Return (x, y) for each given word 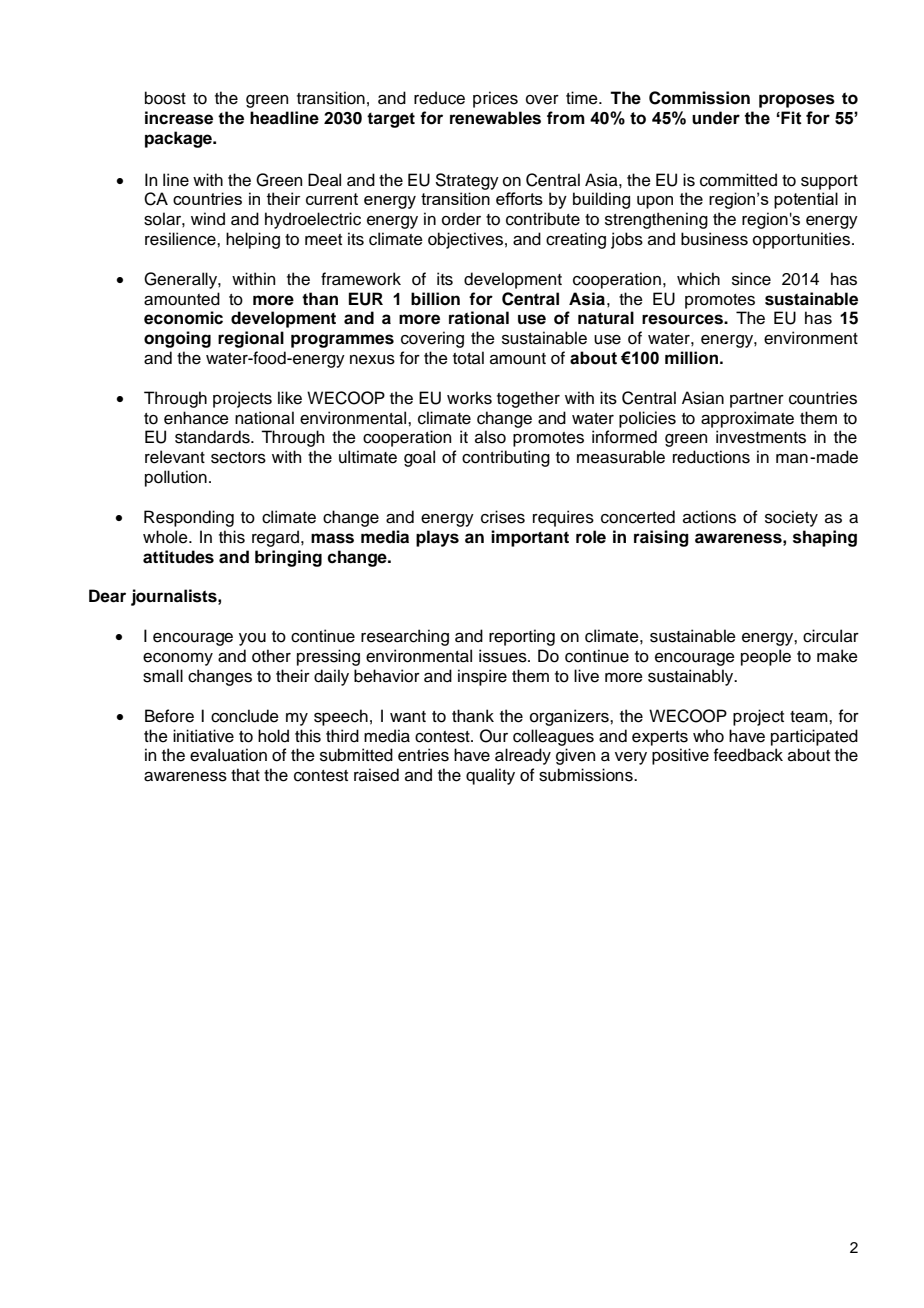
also (490, 437)
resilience (181, 239)
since (751, 279)
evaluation (228, 755)
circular (831, 636)
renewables (495, 118)
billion (435, 299)
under (716, 118)
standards (213, 437)
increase (179, 118)
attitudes (178, 557)
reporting (522, 637)
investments (761, 437)
